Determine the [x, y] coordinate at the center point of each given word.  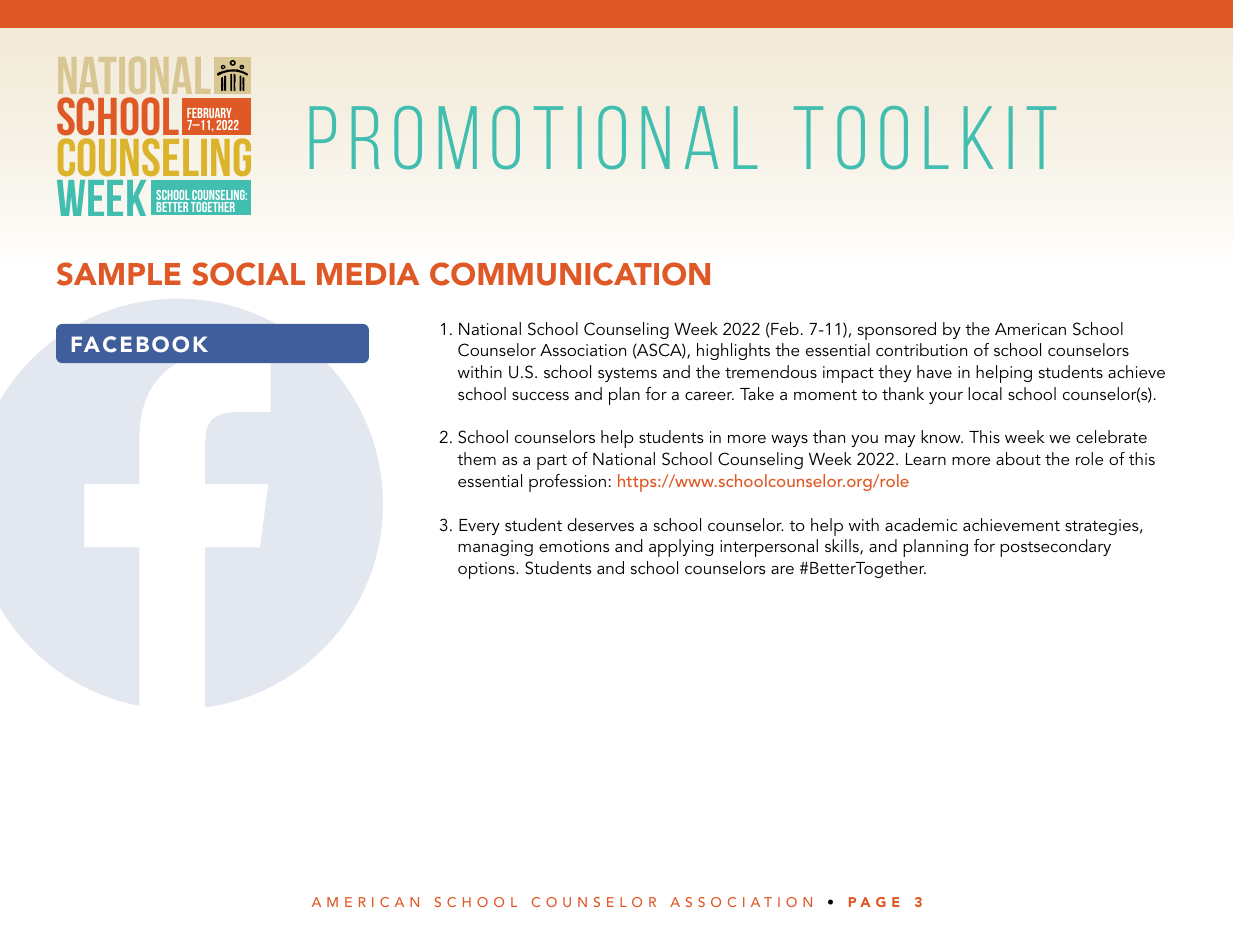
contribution [921, 349]
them [476, 458]
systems [627, 374]
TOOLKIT [925, 137]
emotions [574, 546]
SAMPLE [119, 274]
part [552, 462]
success [540, 396]
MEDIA [368, 274]
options [487, 570]
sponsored [897, 331]
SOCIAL [248, 274]
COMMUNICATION [570, 274]
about [1018, 458]
